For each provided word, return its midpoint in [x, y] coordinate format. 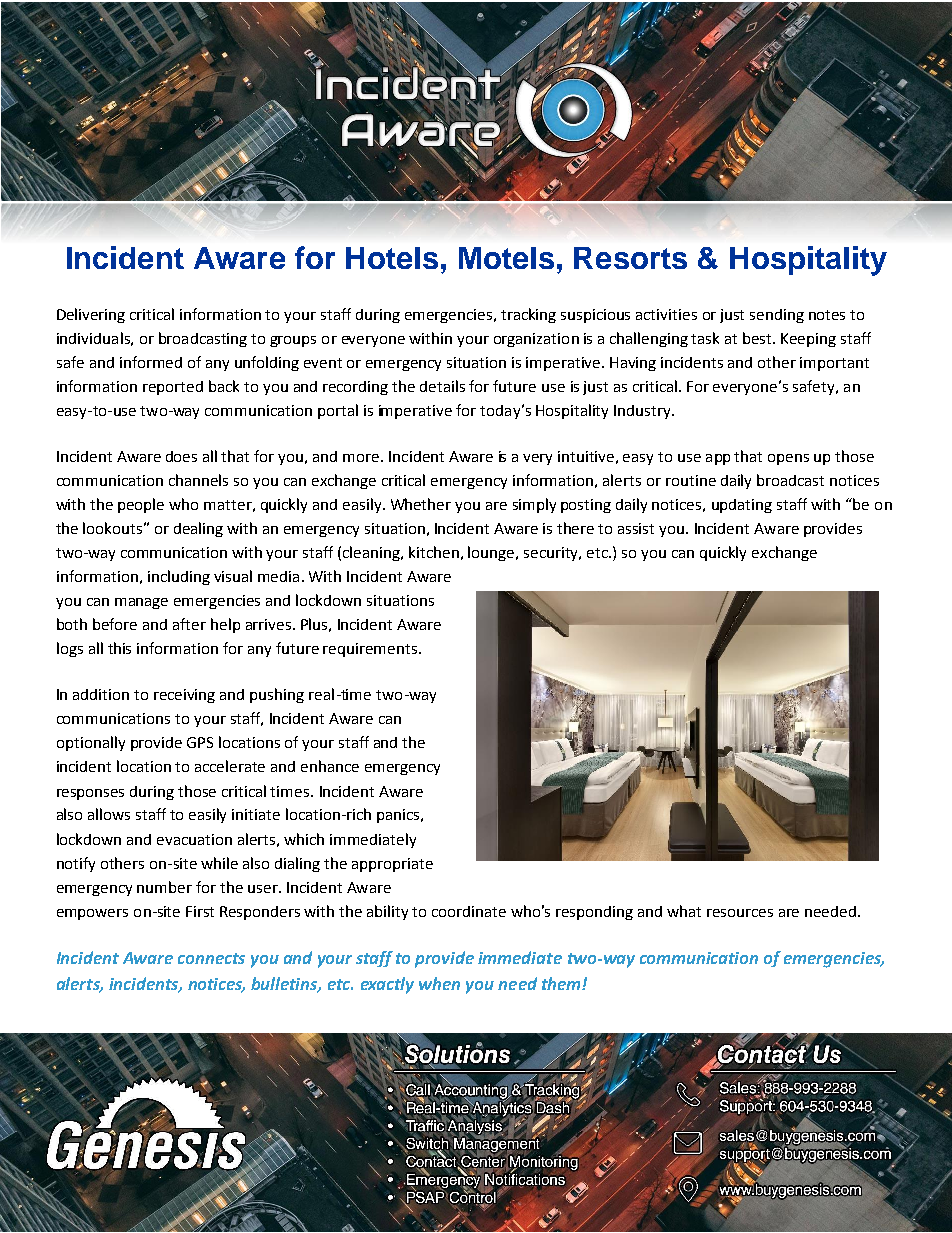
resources [740, 913]
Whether [421, 504]
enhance [330, 766]
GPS [200, 742]
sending [777, 316]
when [439, 983]
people [141, 505]
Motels [506, 258]
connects [211, 958]
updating [742, 506]
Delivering [91, 315]
